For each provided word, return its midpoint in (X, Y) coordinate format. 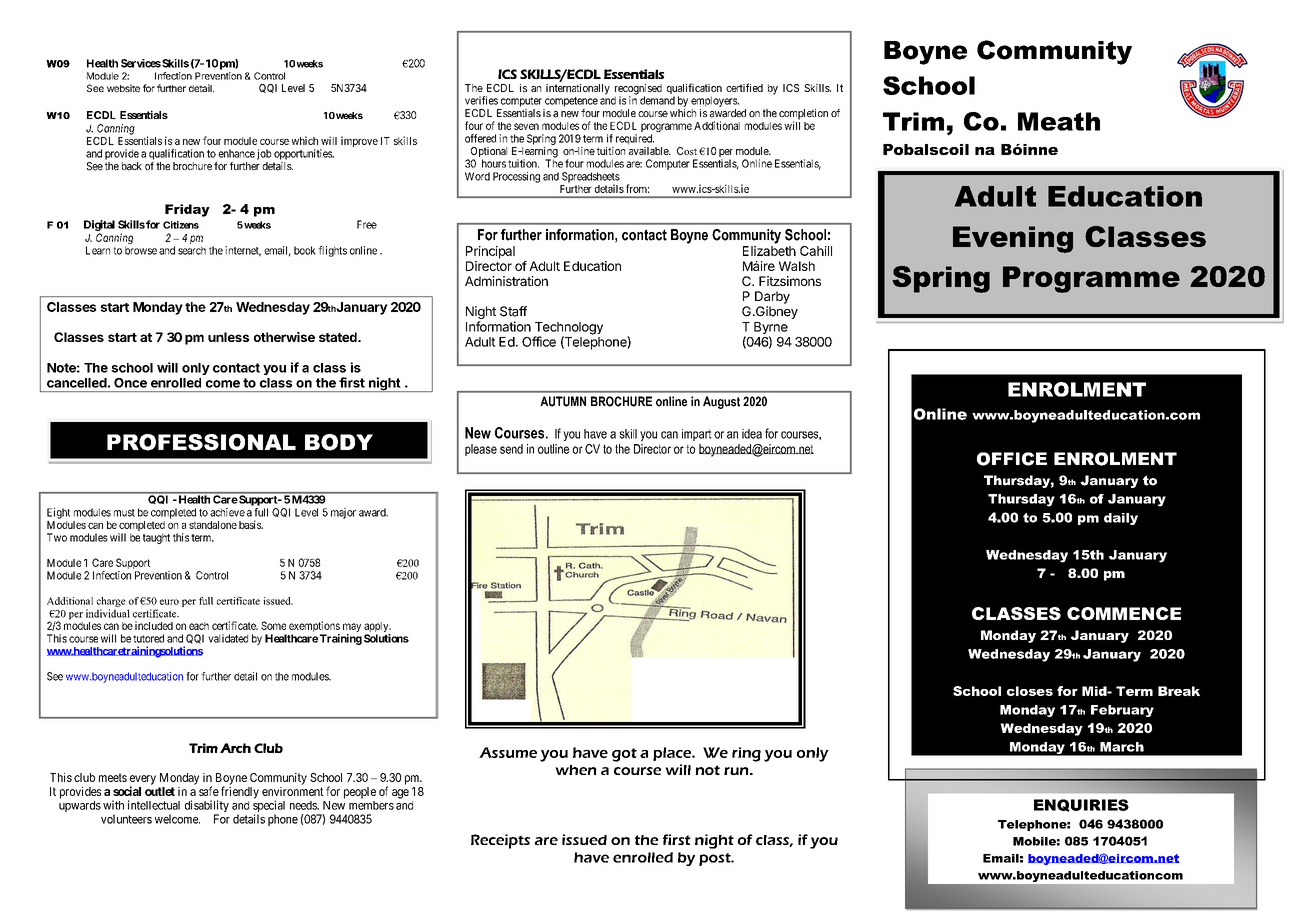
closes (1030, 691)
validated (228, 638)
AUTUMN (563, 401)
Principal (490, 252)
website (123, 88)
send (511, 449)
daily (1121, 519)
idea (752, 434)
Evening (1013, 239)
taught (156, 538)
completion (803, 115)
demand (657, 100)
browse (141, 250)
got (624, 755)
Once (130, 383)
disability (207, 807)
